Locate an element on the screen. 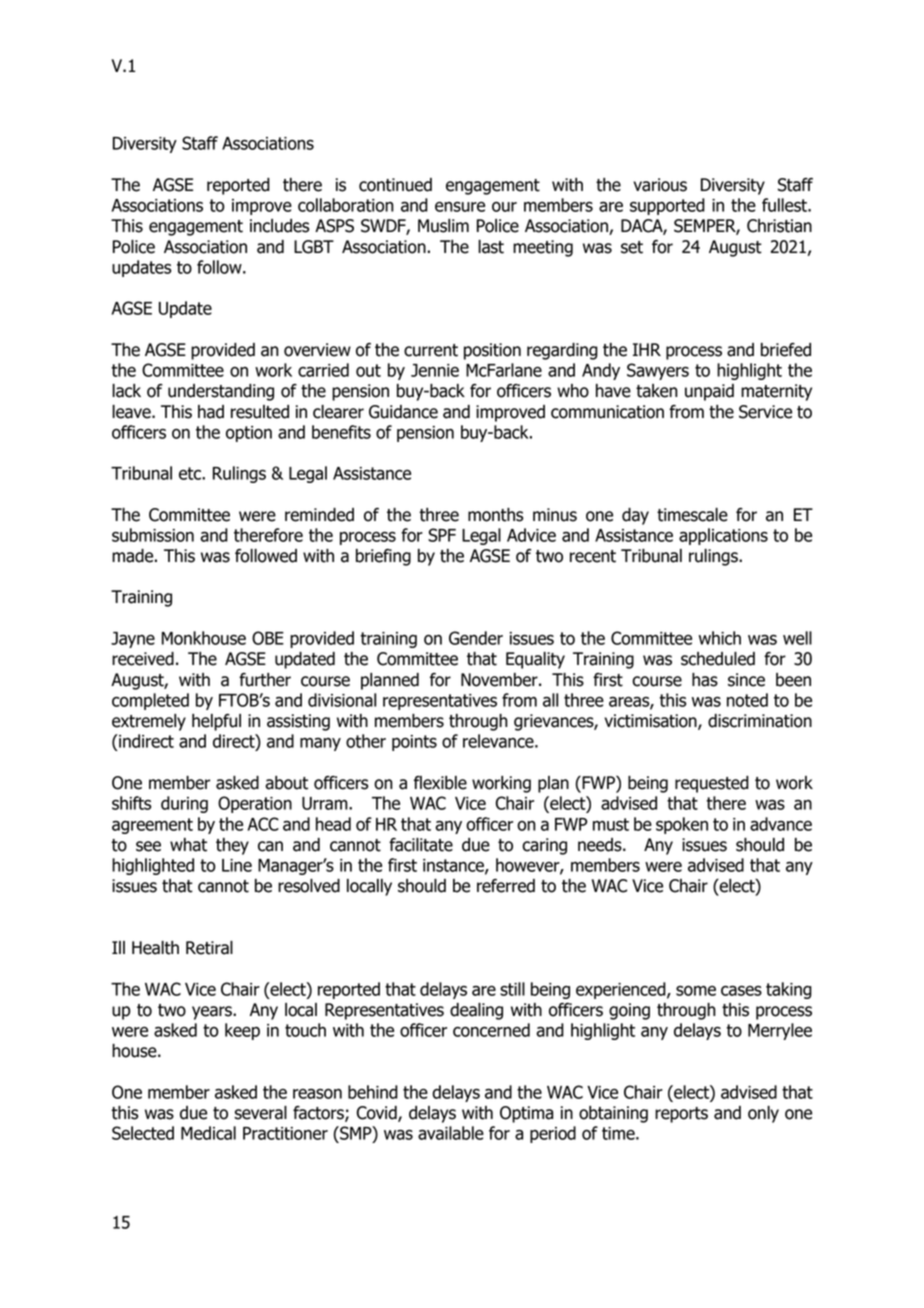  reports is located at coordinates (681, 1115).
